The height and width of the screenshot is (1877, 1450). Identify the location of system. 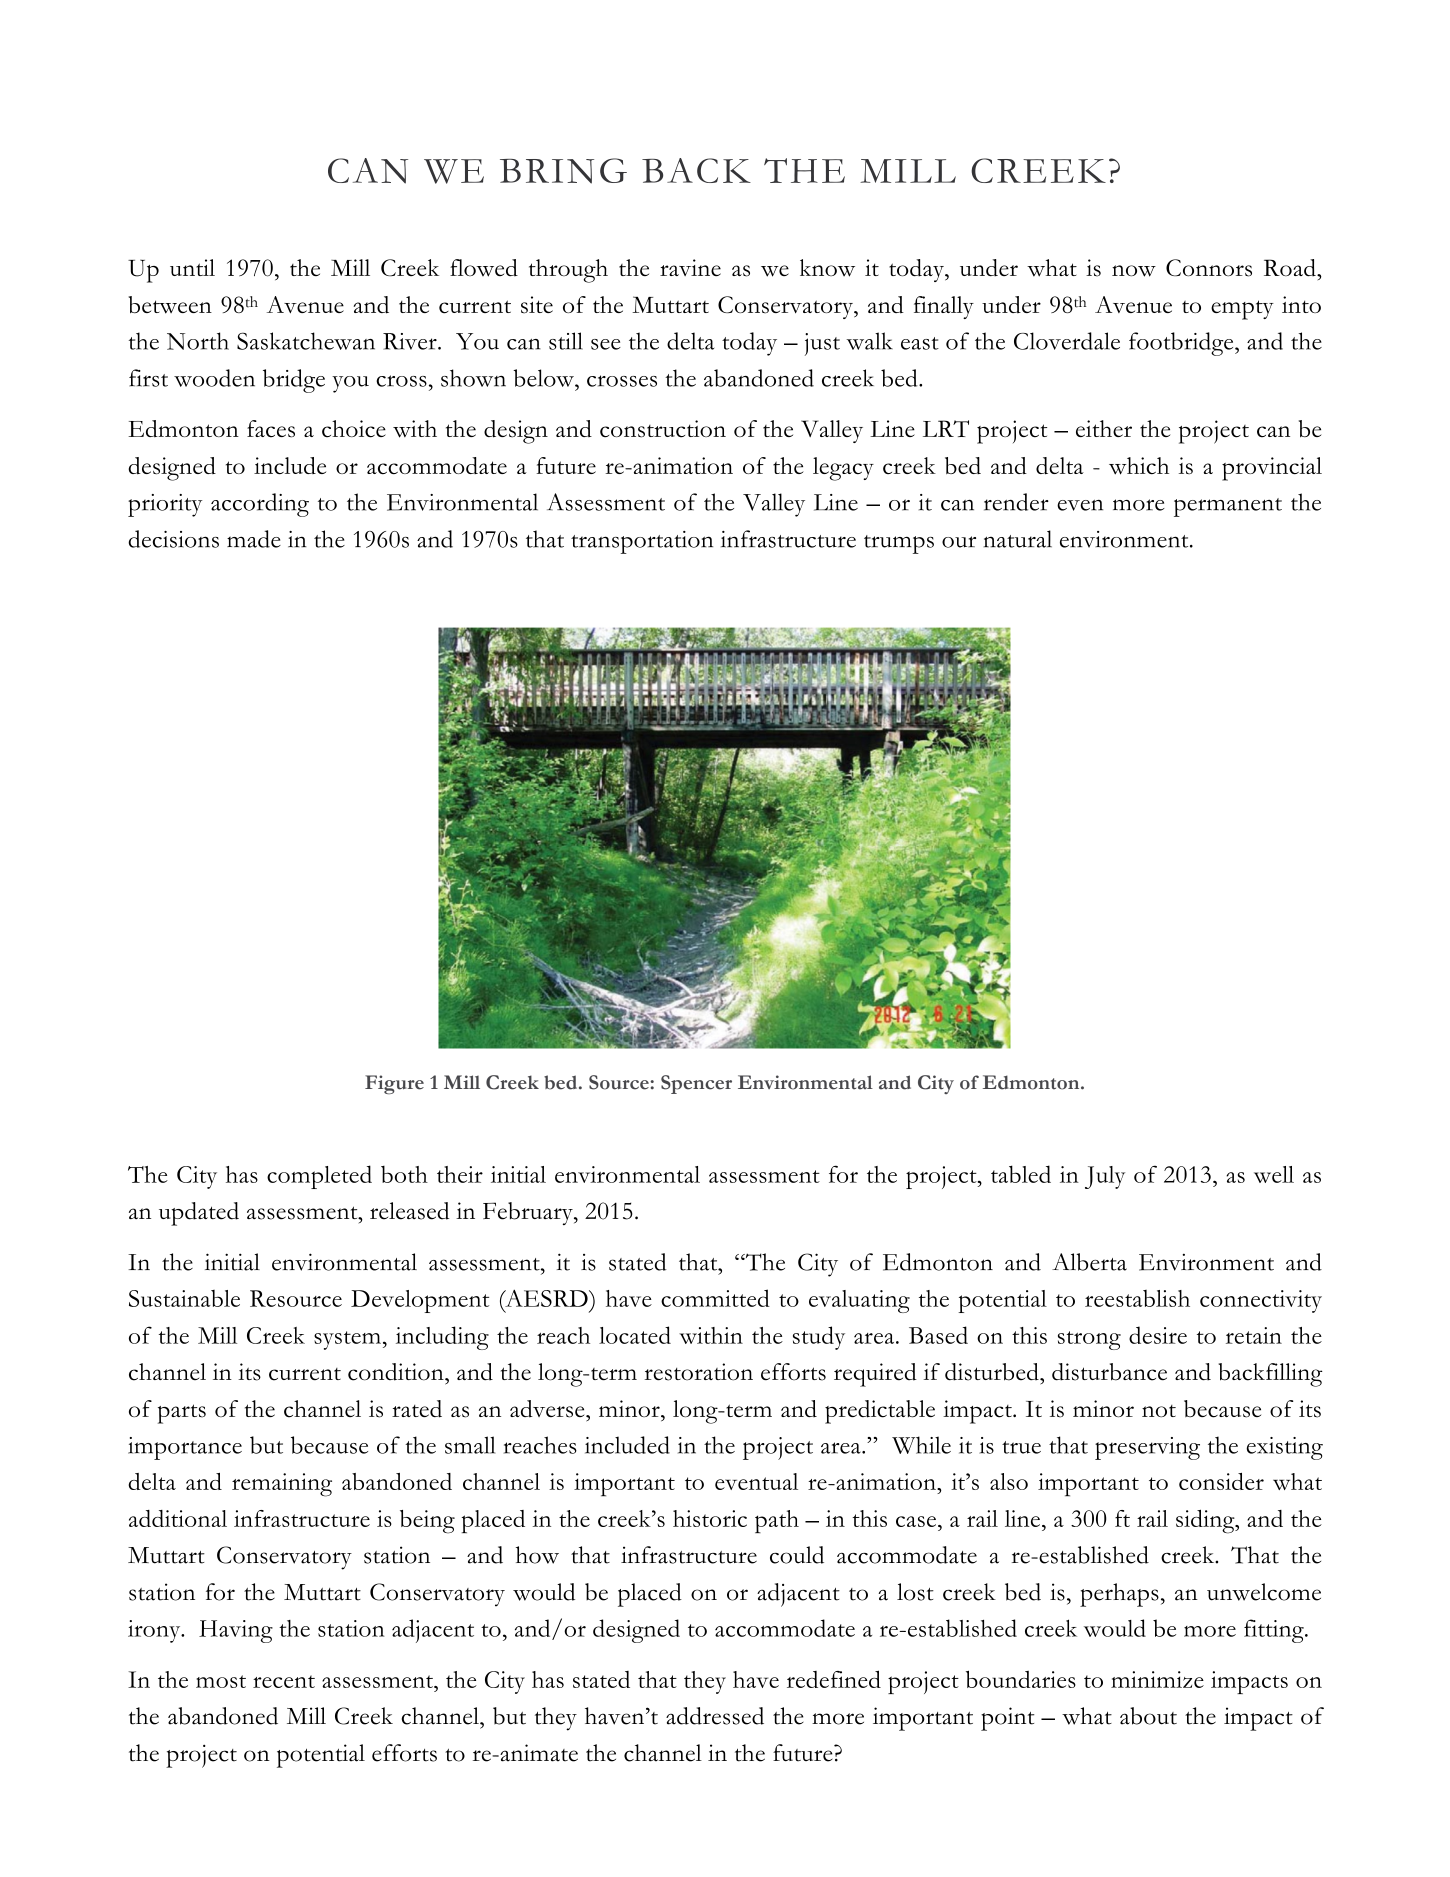
(347, 1340).
